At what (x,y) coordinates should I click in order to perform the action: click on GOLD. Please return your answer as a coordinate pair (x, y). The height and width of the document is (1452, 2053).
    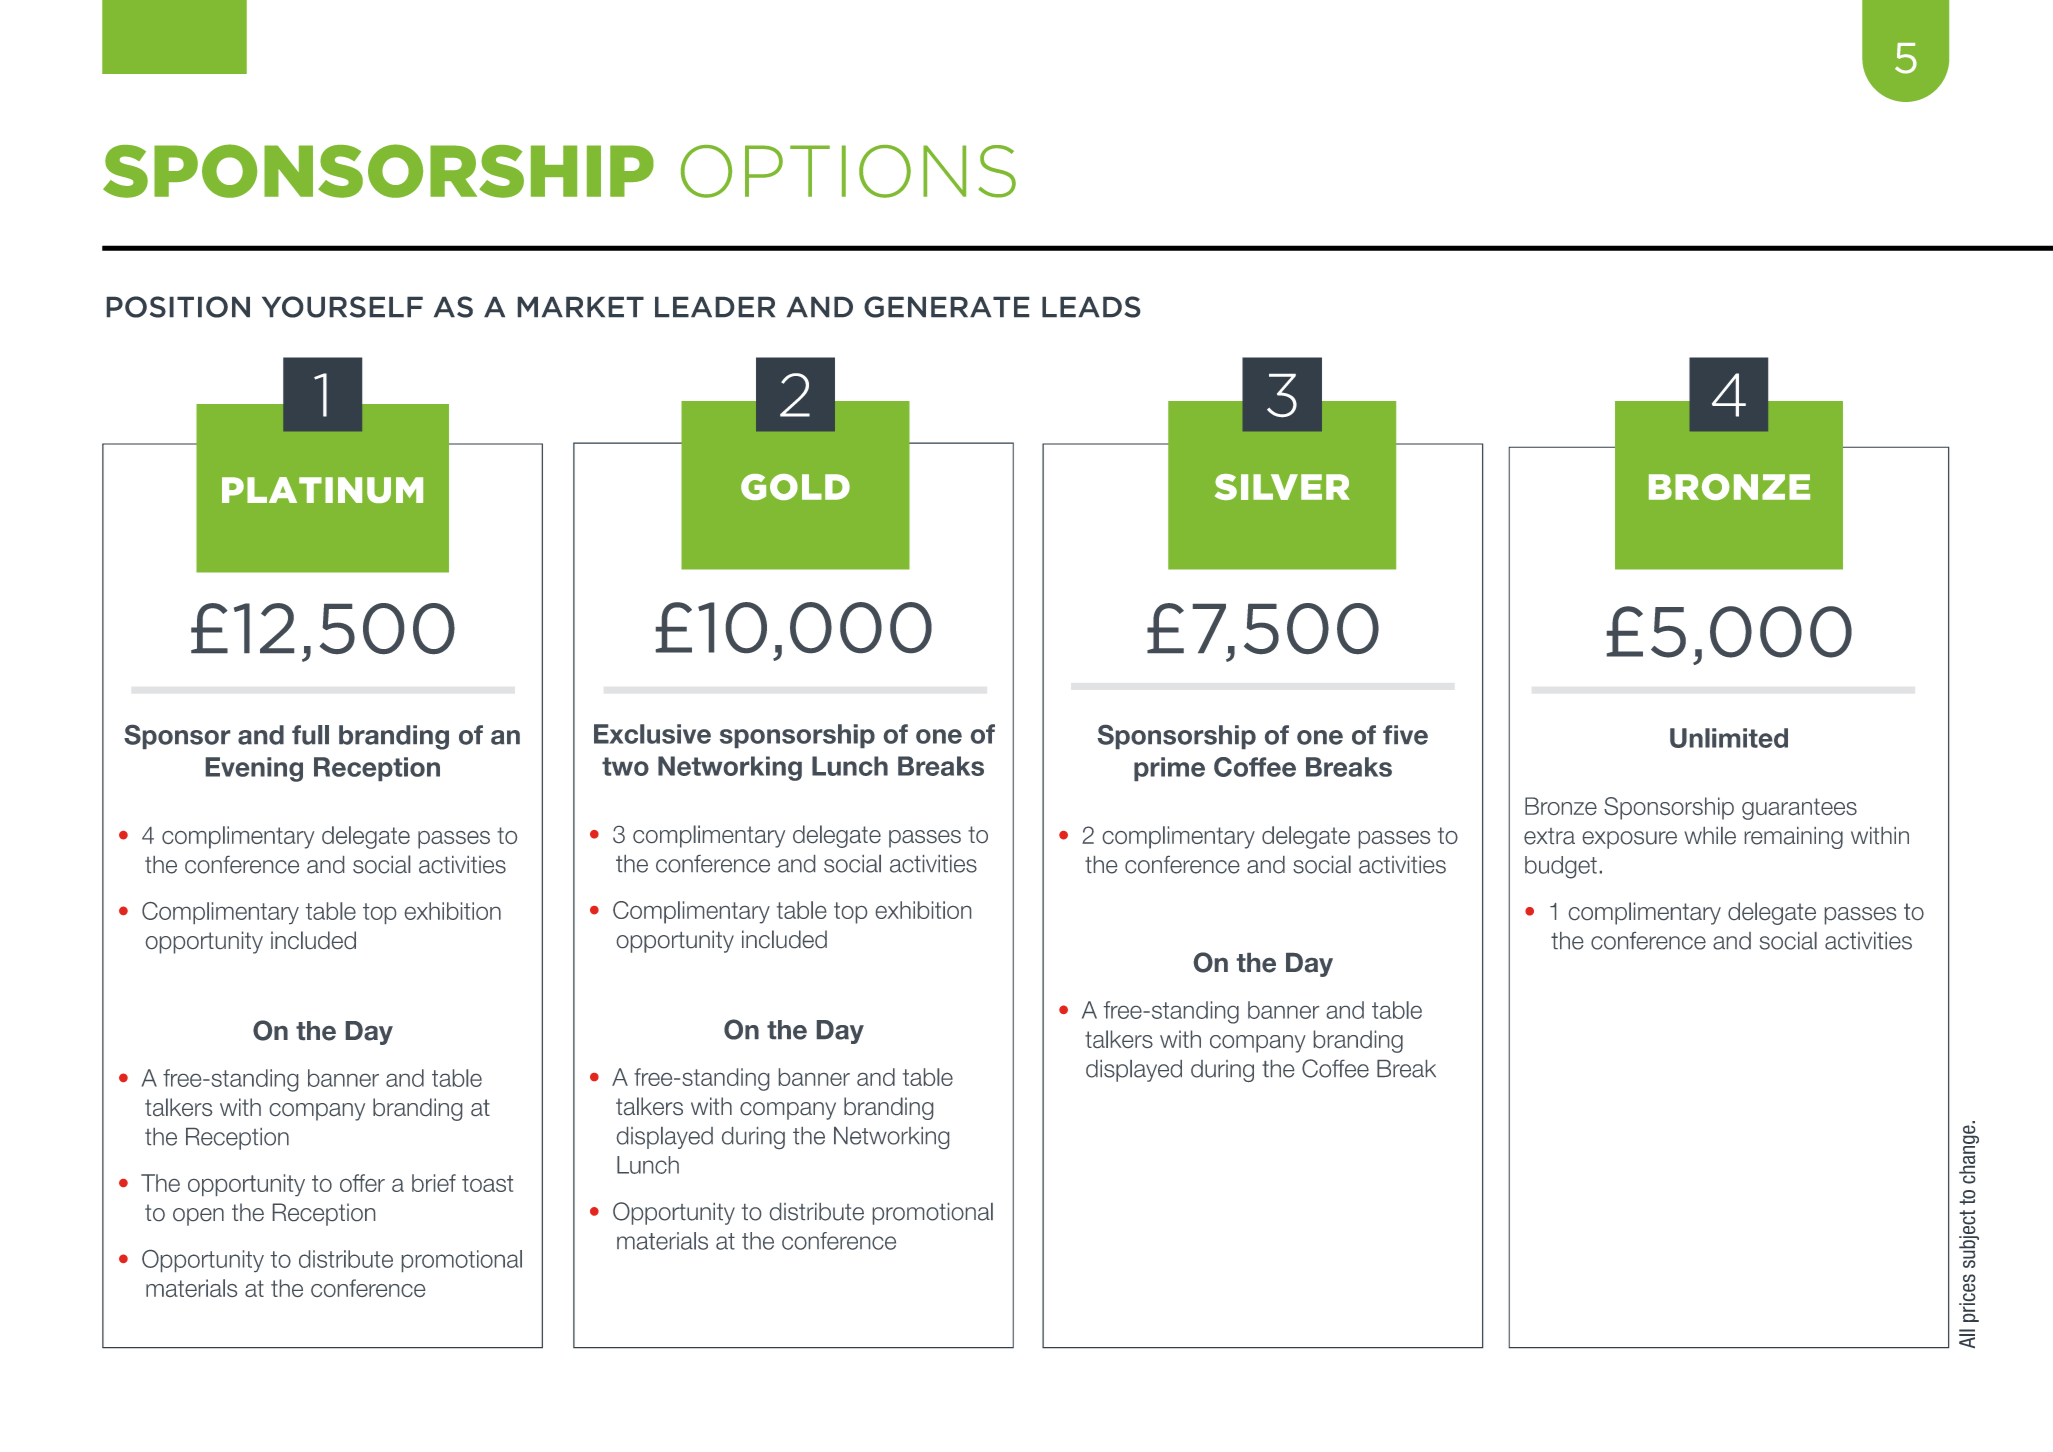
    Looking at the image, I should click on (795, 487).
